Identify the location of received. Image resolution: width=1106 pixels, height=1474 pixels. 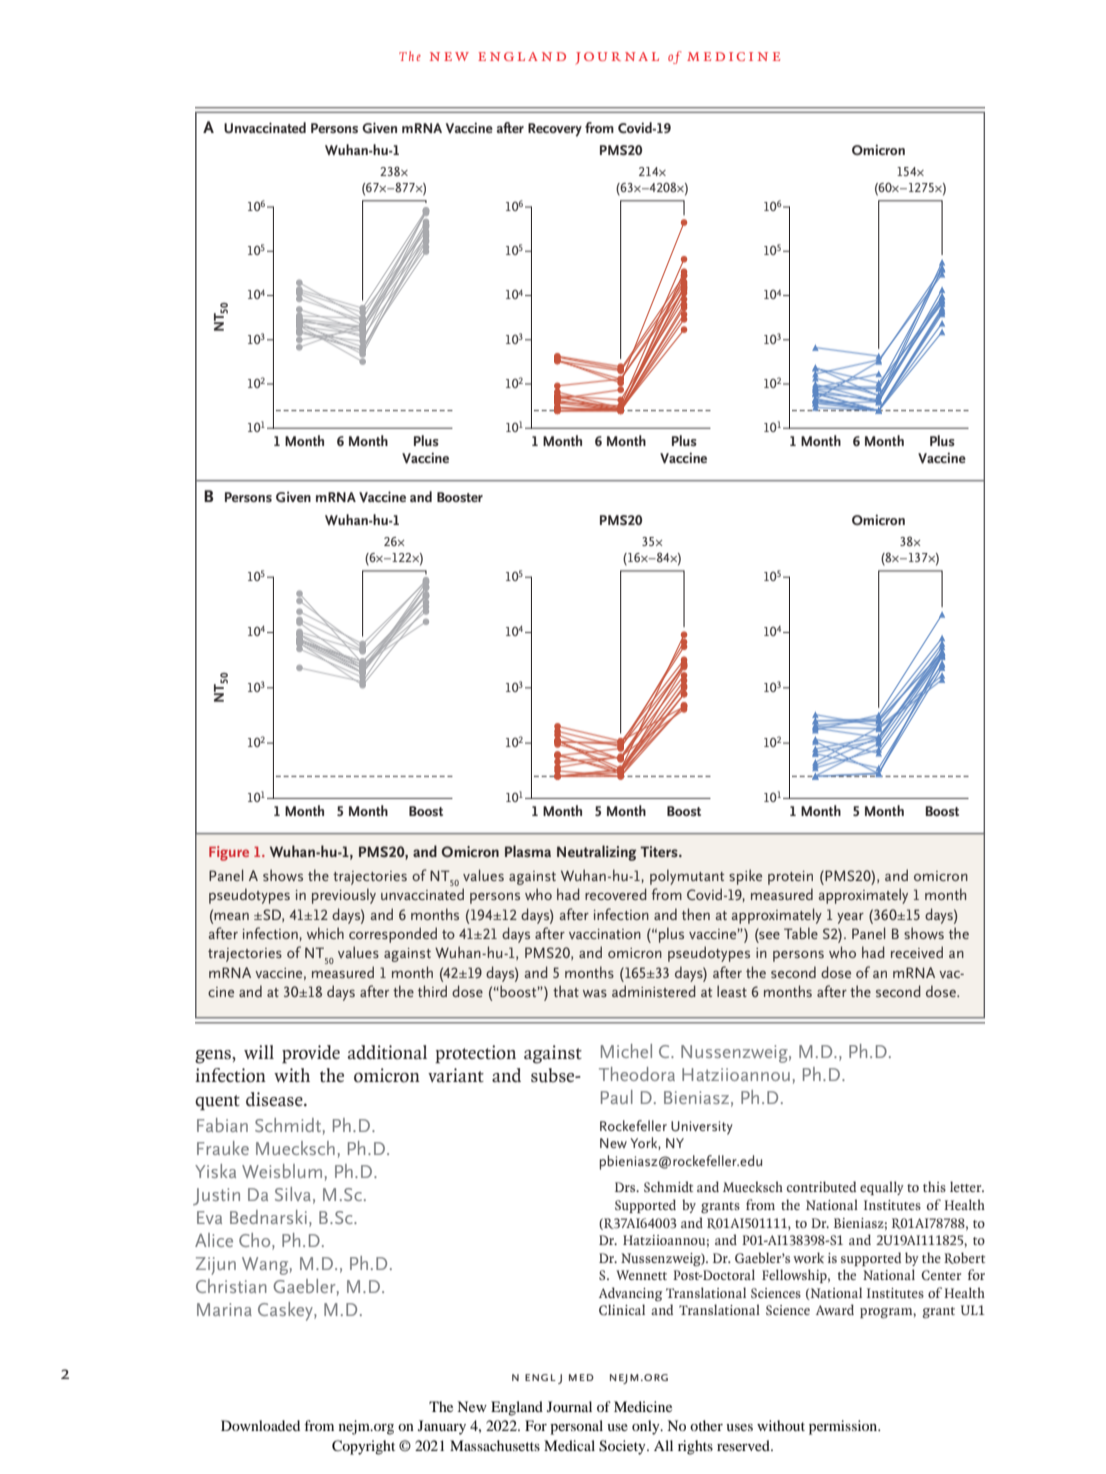
(917, 952).
